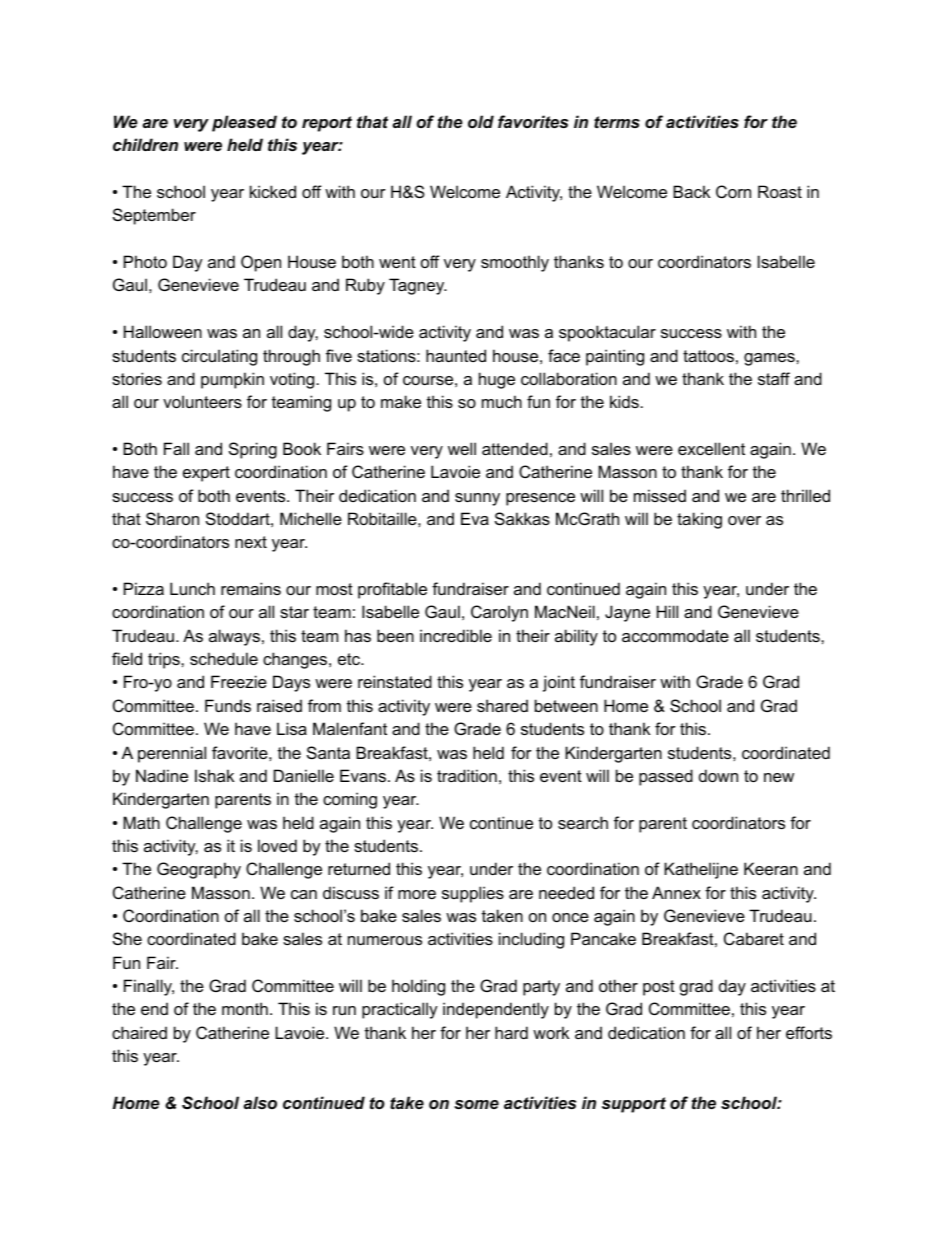 This image has height=1233, width=952. Describe the element at coordinates (733, 191) in the image. I see `Corn` at that location.
